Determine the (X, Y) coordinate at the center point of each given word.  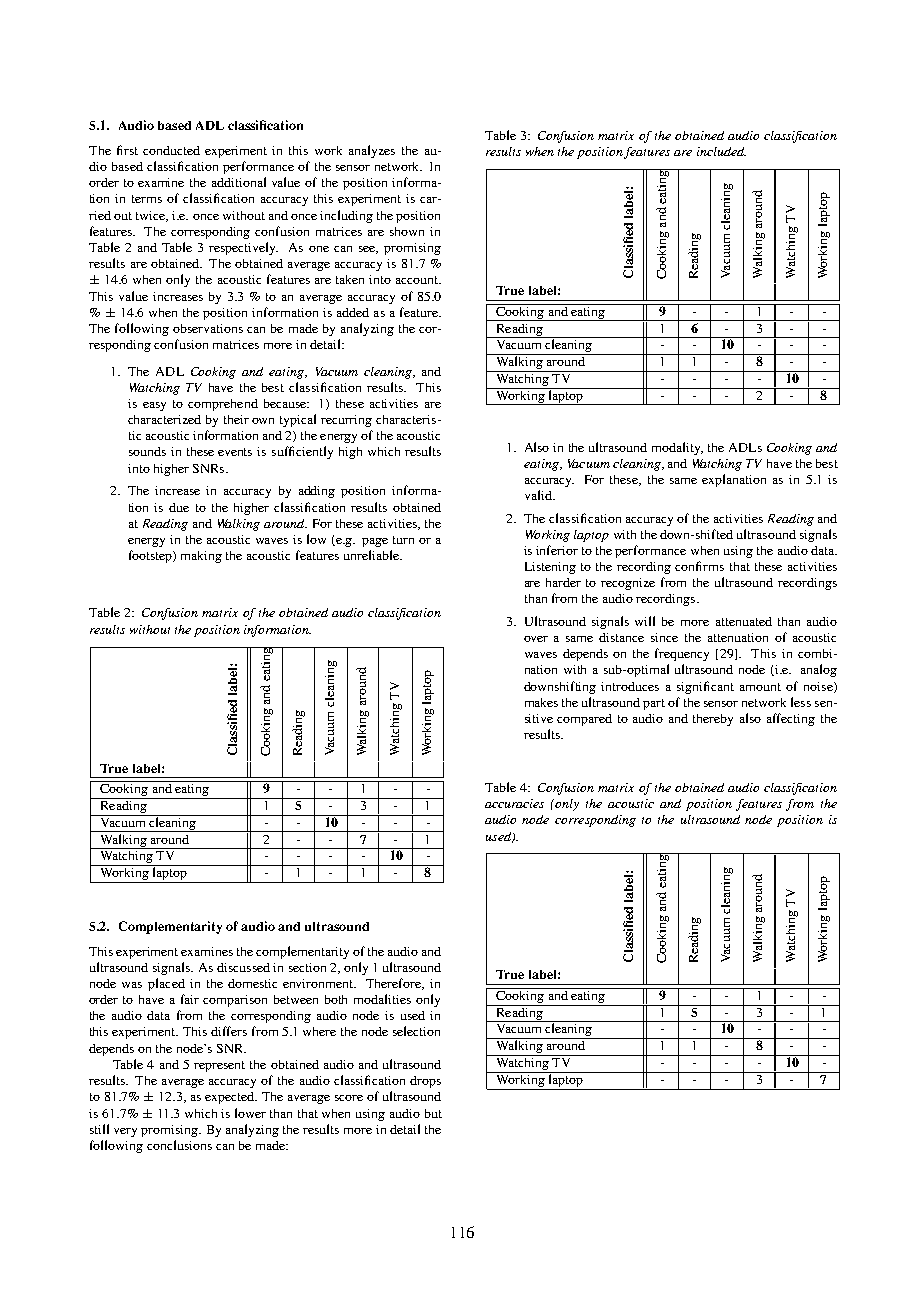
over (536, 639)
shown (407, 231)
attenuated (744, 621)
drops (425, 1082)
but (433, 1113)
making (201, 557)
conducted (171, 150)
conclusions (179, 1145)
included (721, 151)
